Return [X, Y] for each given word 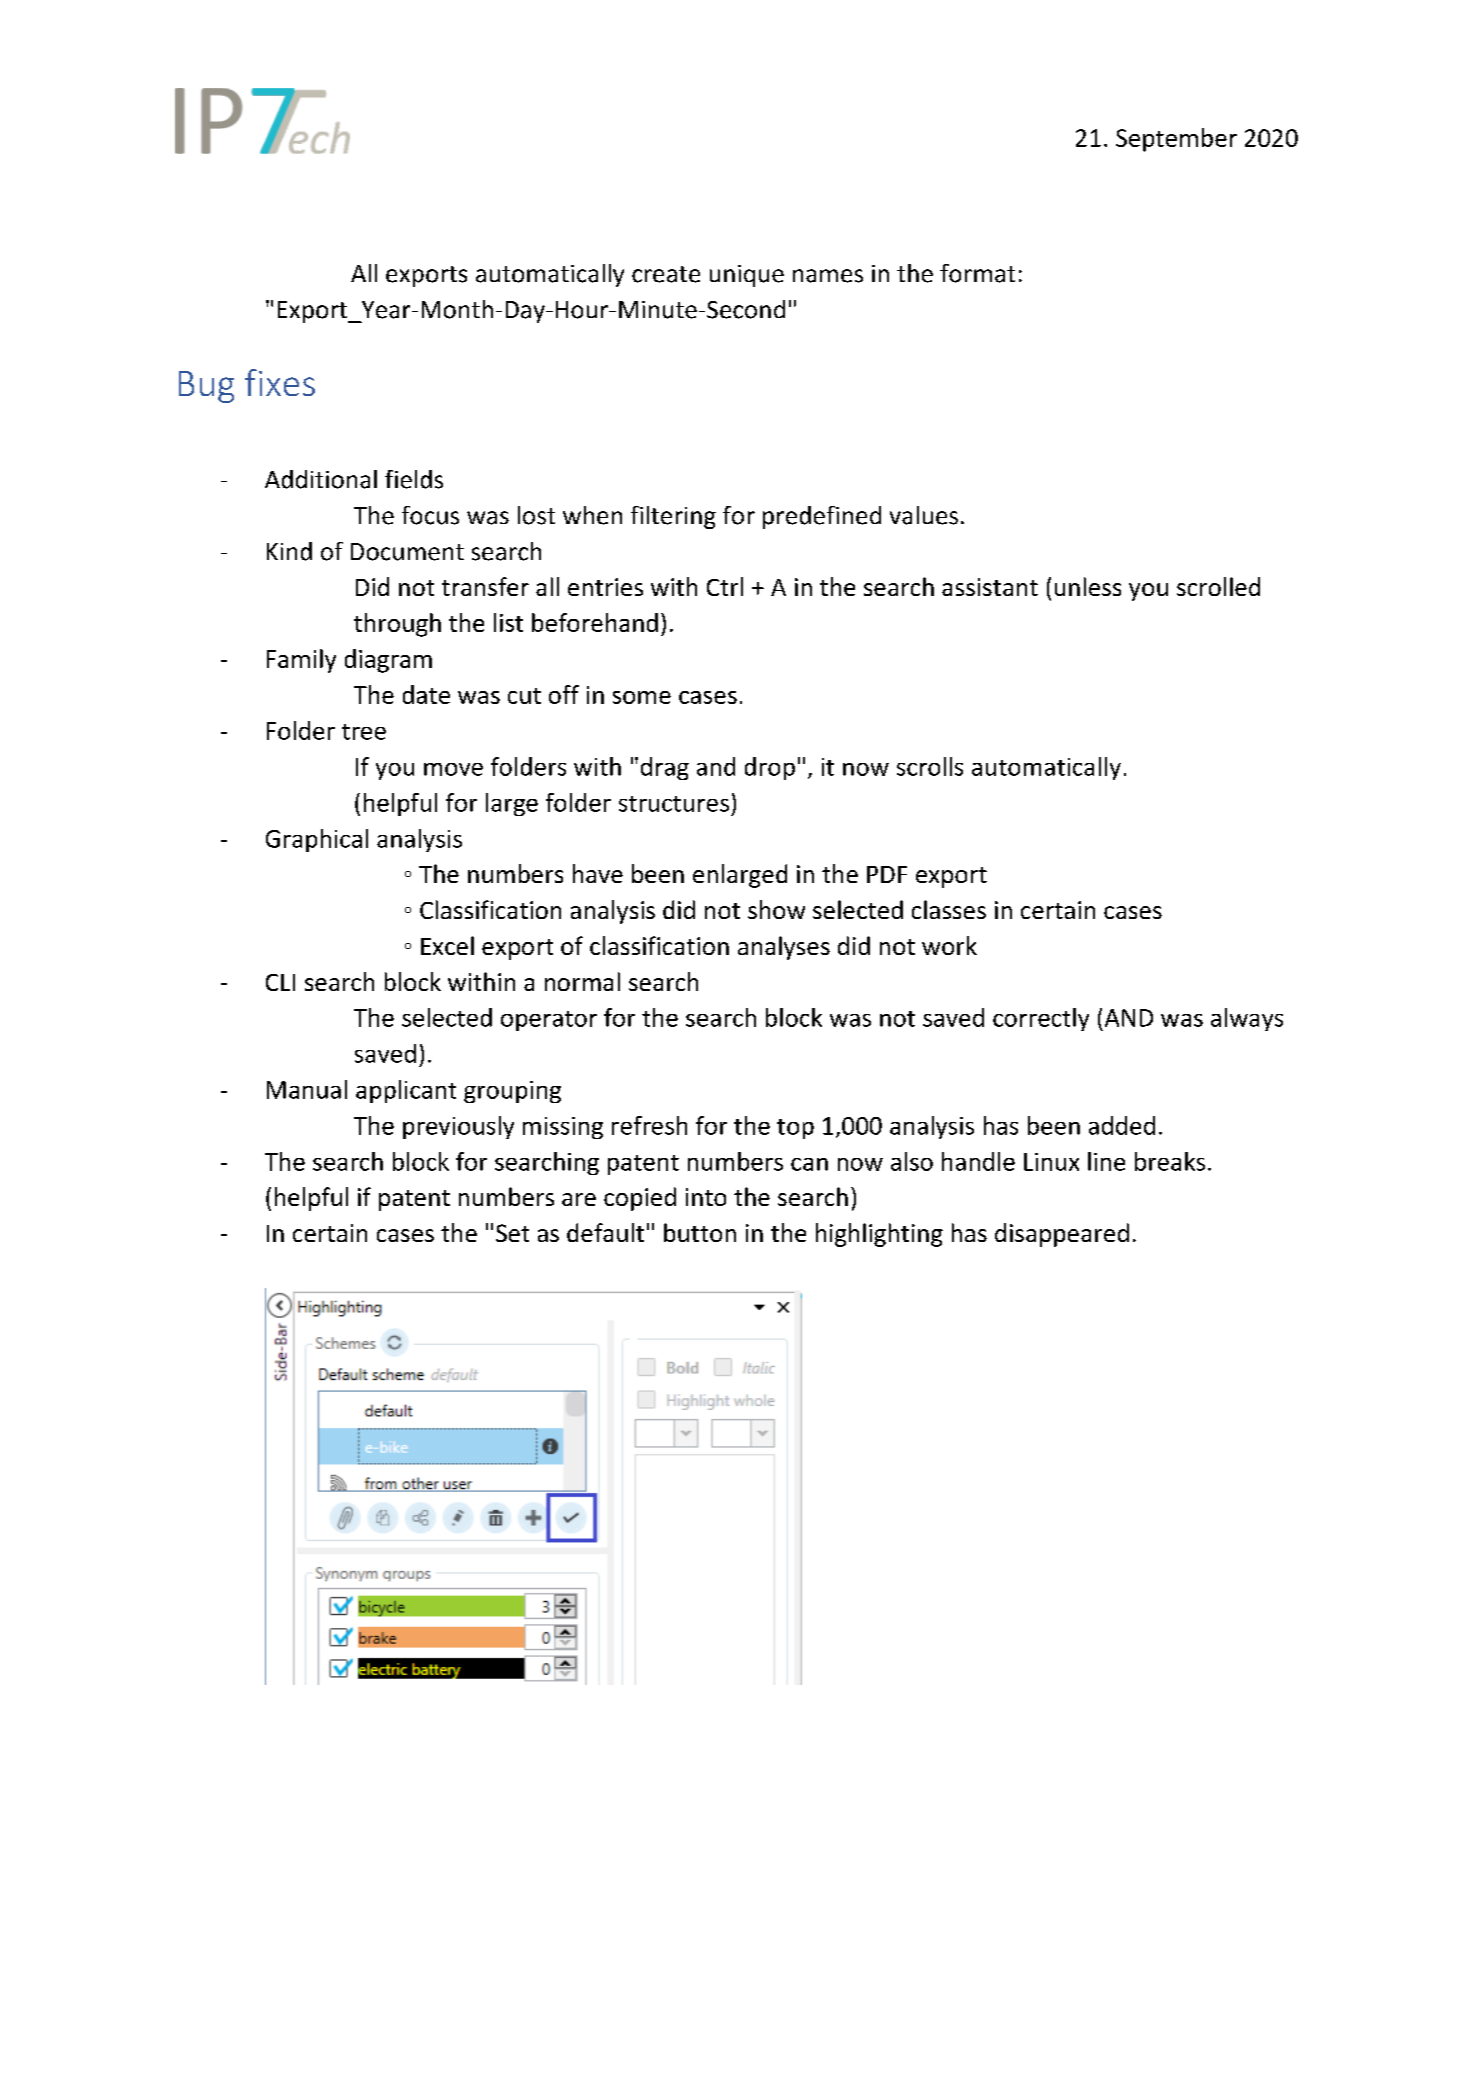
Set [512, 1233]
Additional [321, 479]
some [642, 697]
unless [1088, 586]
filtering [673, 517]
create [666, 274]
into [706, 1197]
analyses [784, 948]
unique [747, 276]
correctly [1041, 1019]
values [924, 515]
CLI [280, 982]
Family [301, 661]
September [1176, 140]
